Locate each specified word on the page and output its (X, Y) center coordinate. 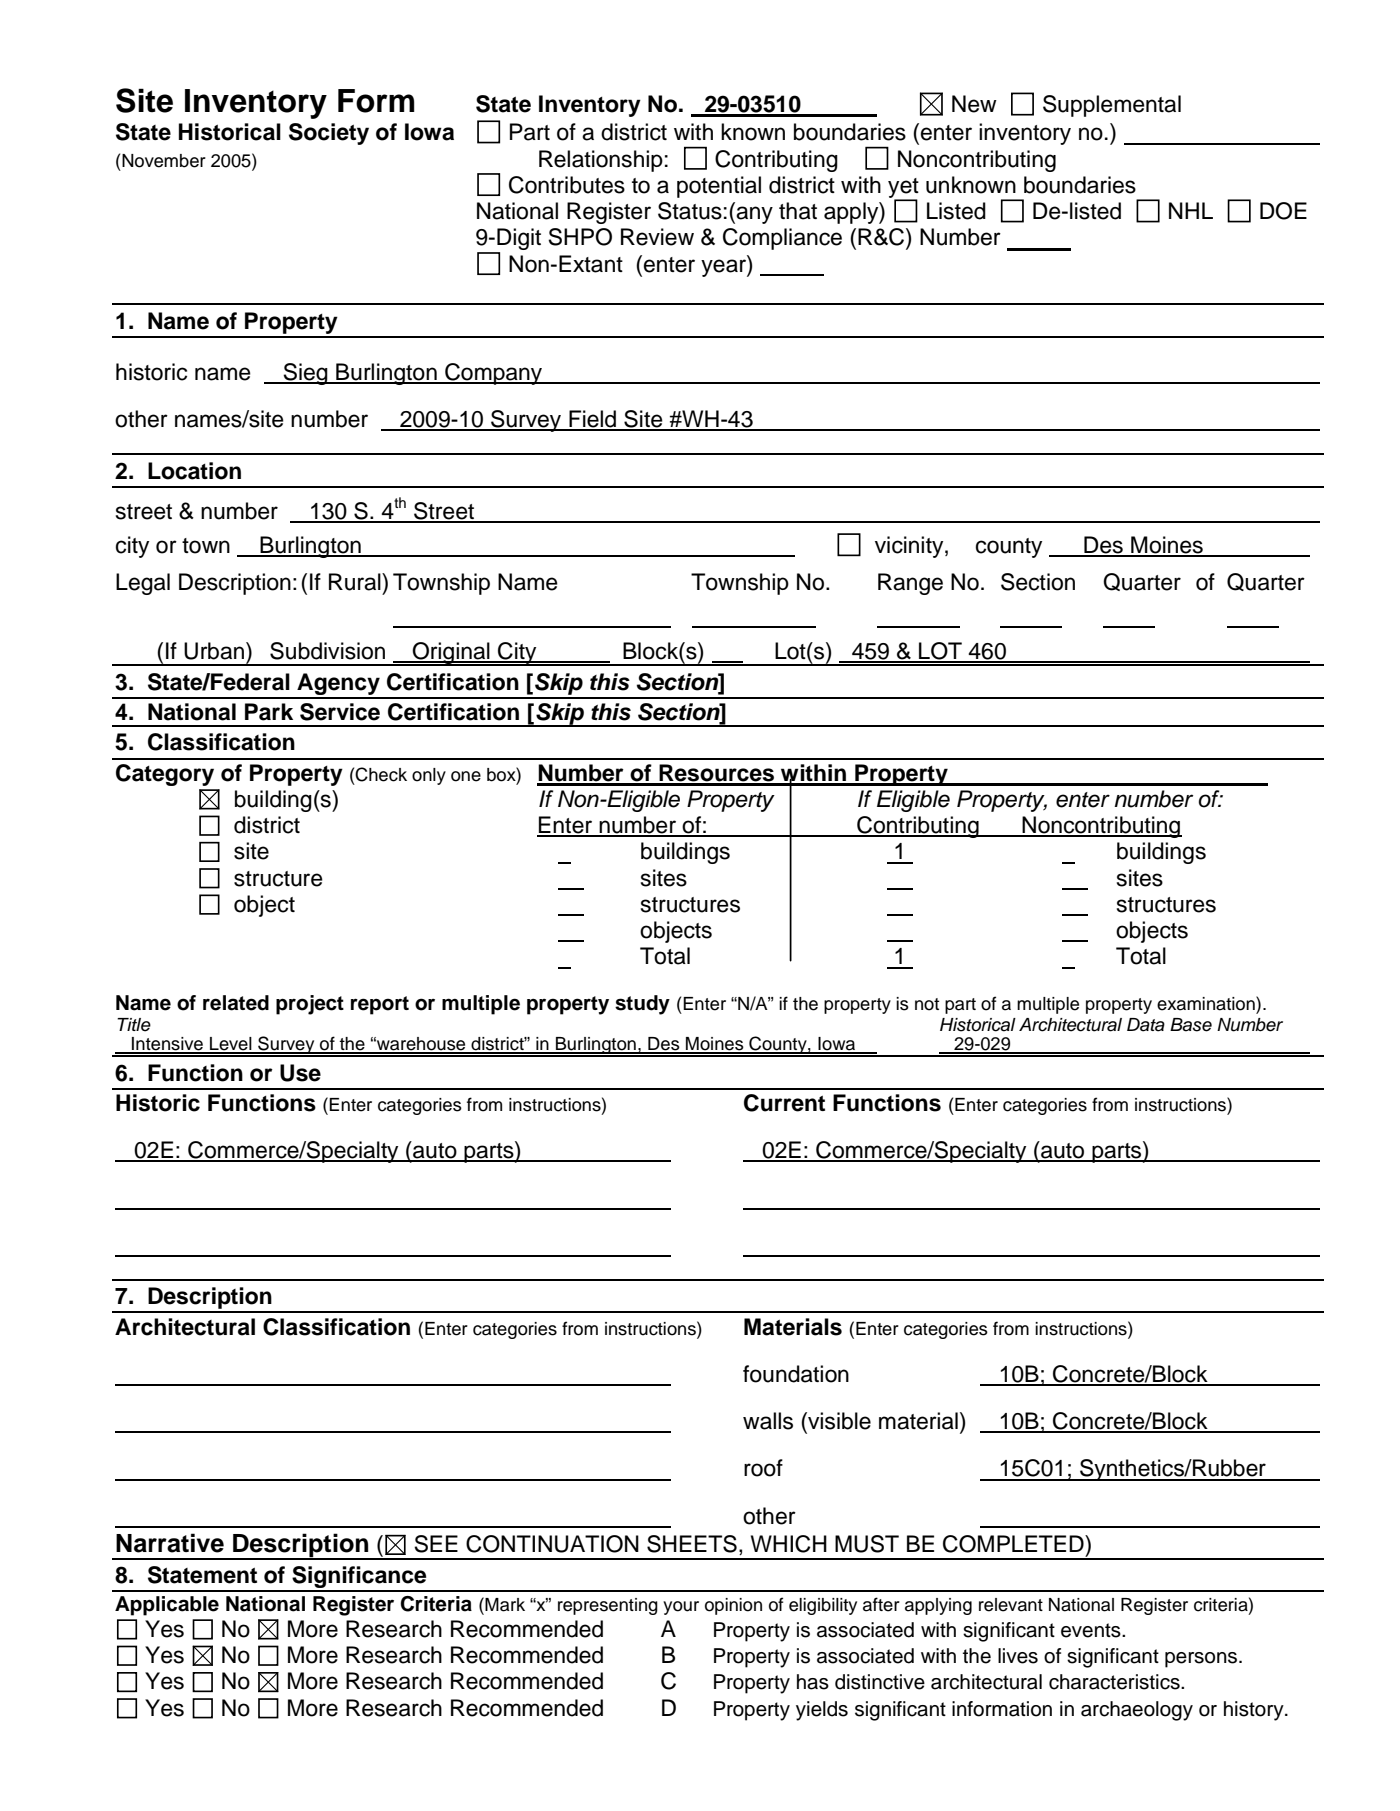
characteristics (1115, 1682)
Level (231, 1045)
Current (784, 1103)
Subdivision (327, 651)
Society (329, 134)
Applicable (167, 1606)
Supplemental (1112, 106)
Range (910, 584)
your (681, 1608)
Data (1146, 1025)
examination (1207, 1003)
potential (719, 187)
